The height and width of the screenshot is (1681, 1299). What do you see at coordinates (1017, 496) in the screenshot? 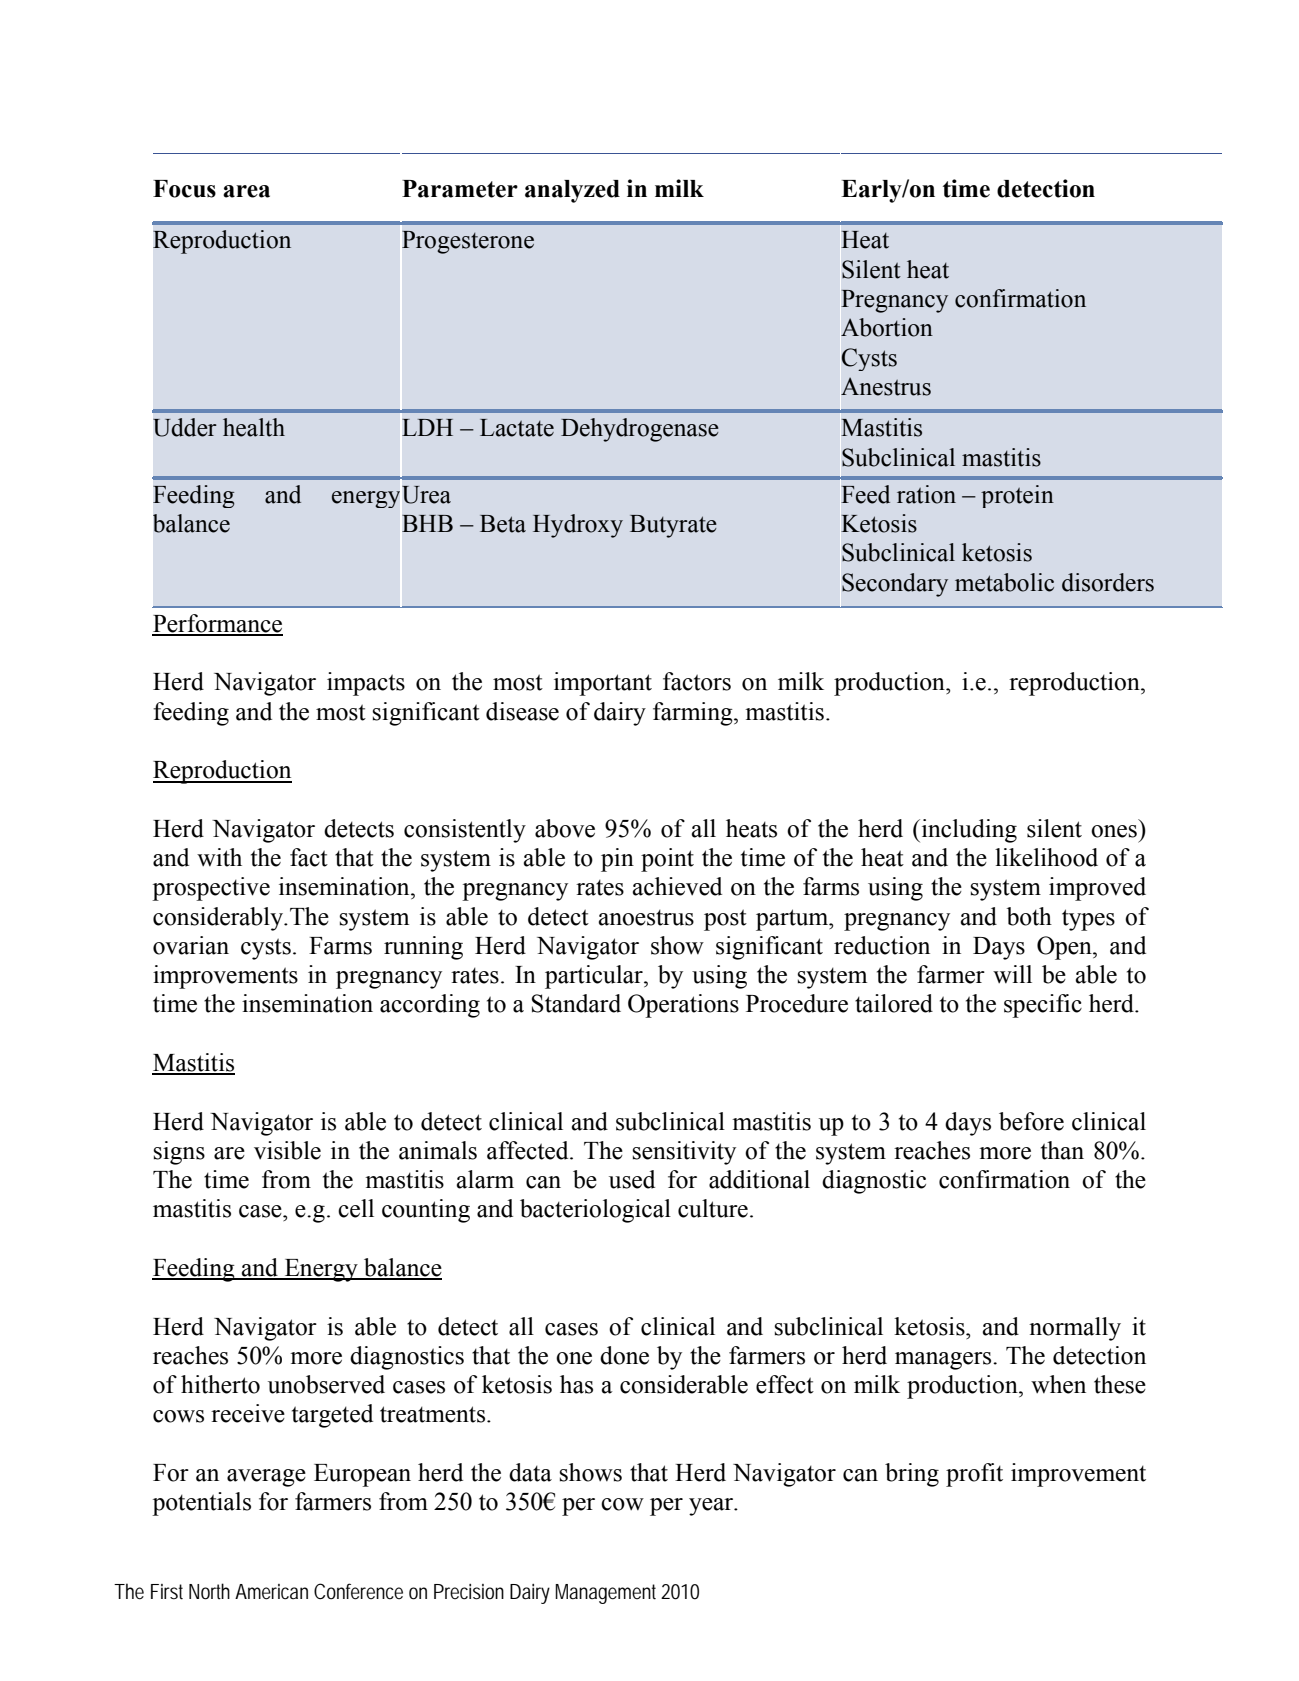
I see `protein` at bounding box center [1017, 496].
